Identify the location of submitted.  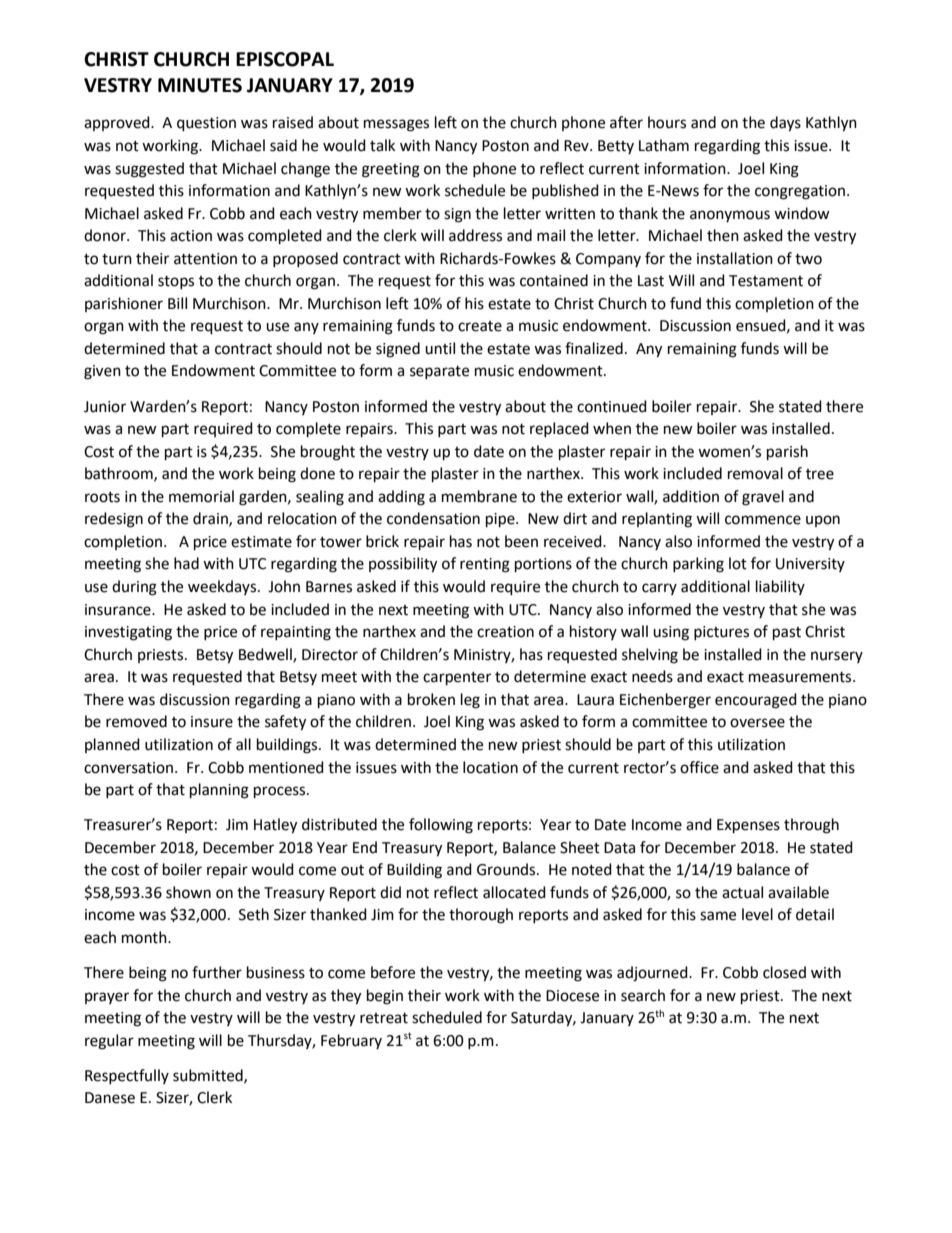
(209, 1076).
